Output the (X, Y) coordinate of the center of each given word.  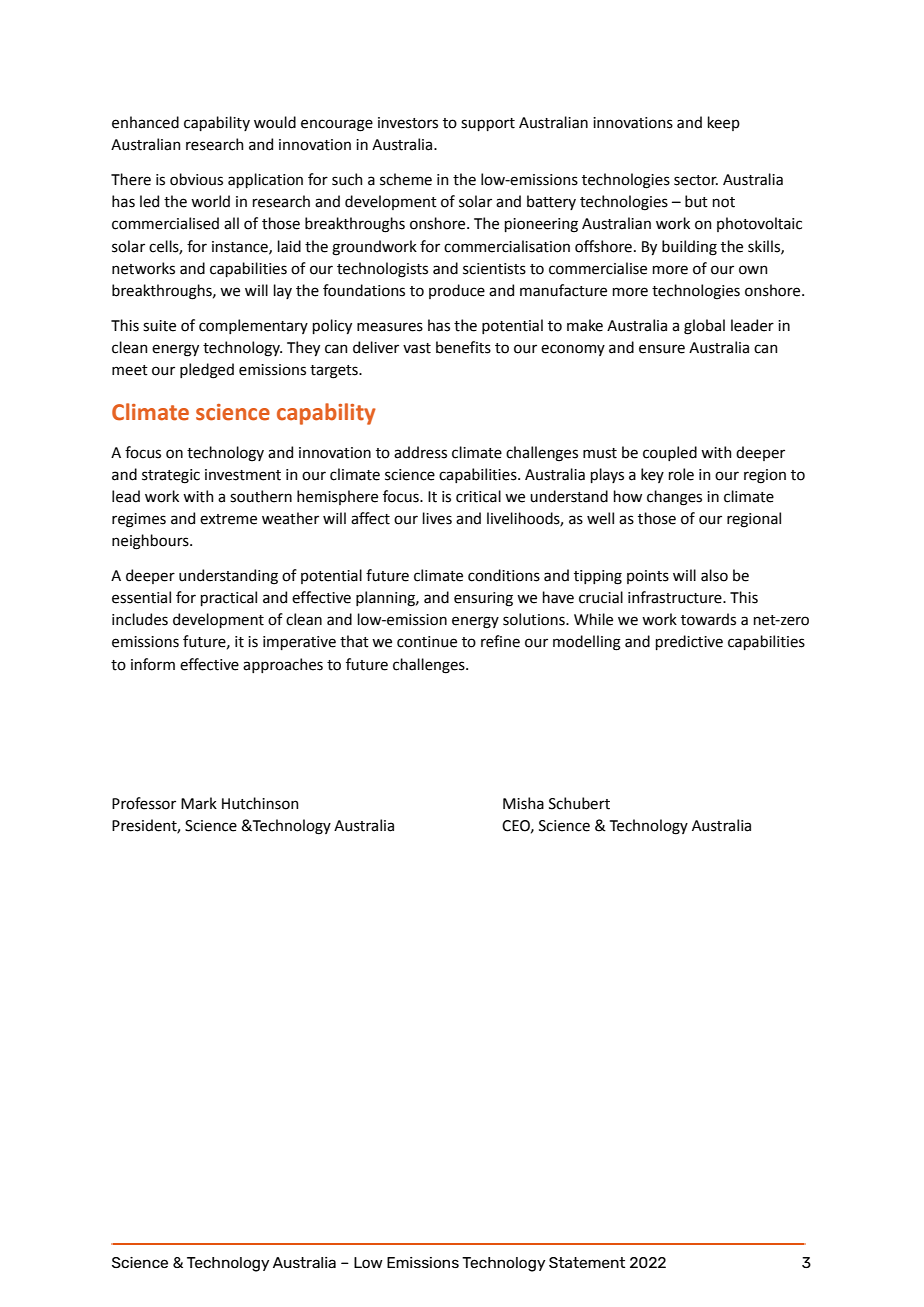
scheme (406, 179)
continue (427, 642)
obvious (196, 179)
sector (696, 180)
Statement (587, 1262)
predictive (689, 642)
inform (153, 664)
